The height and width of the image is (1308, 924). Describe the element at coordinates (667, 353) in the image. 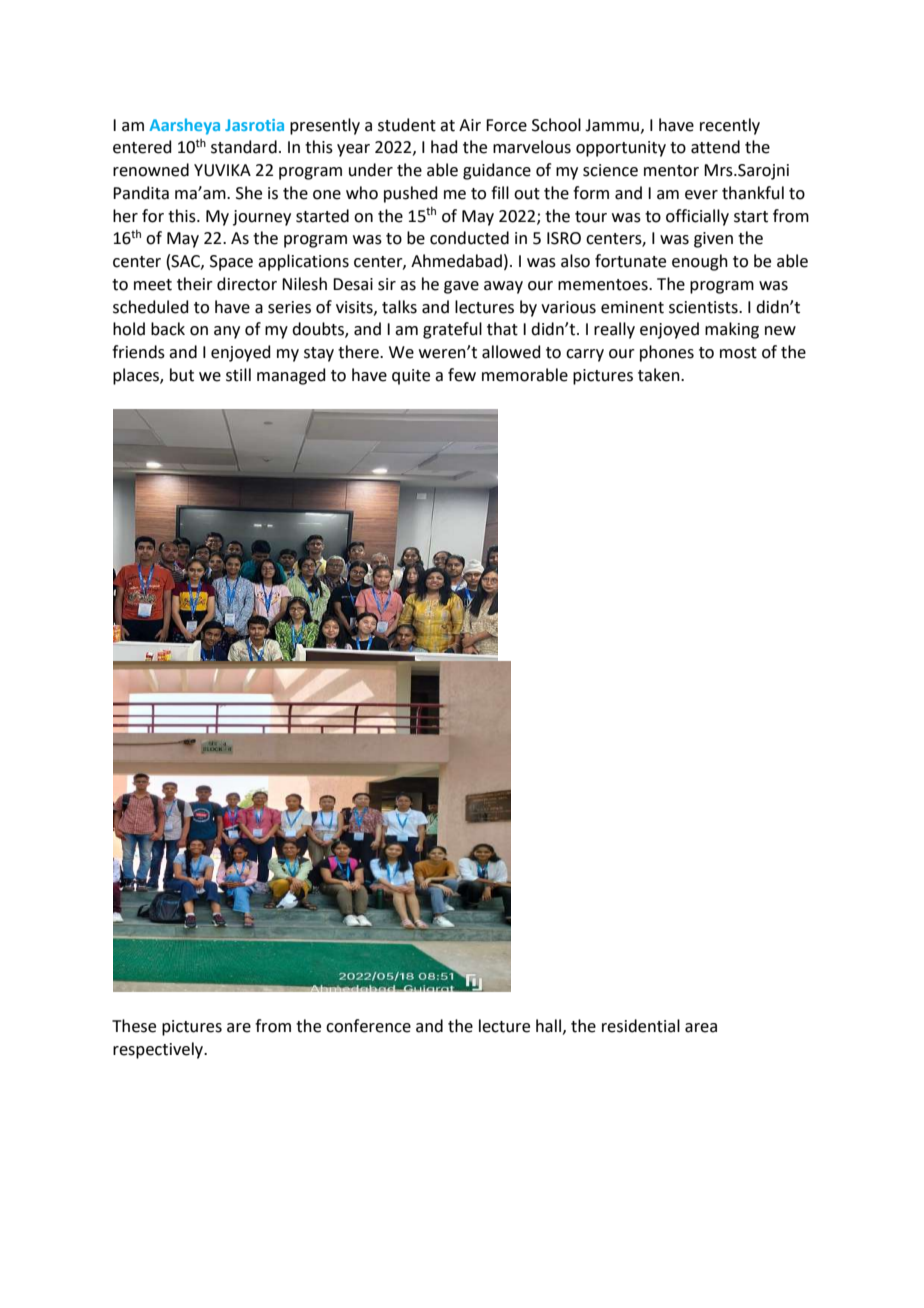

I see `phones` at that location.
